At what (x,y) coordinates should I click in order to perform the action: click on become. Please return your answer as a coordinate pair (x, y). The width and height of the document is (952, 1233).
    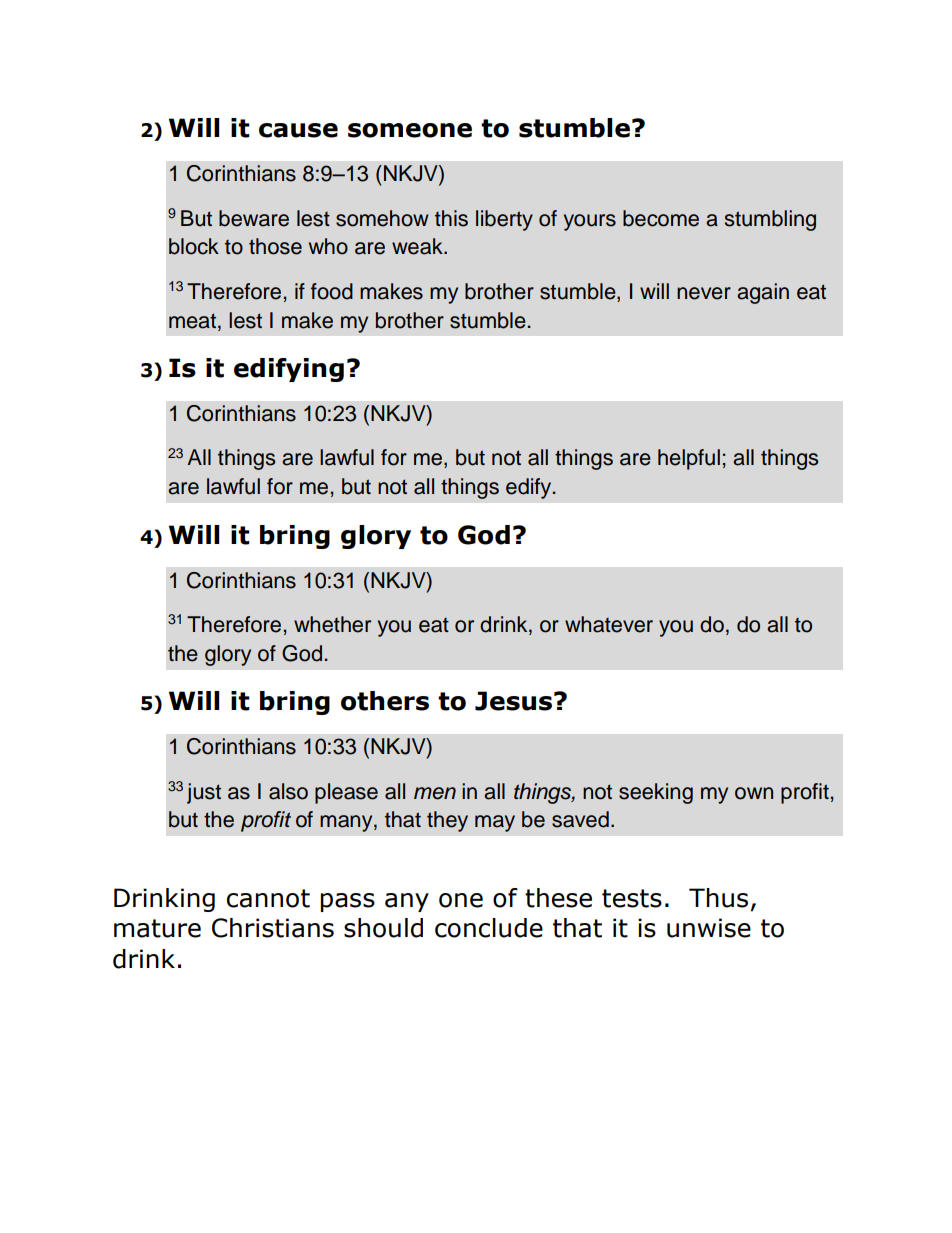
    Looking at the image, I should click on (661, 218).
